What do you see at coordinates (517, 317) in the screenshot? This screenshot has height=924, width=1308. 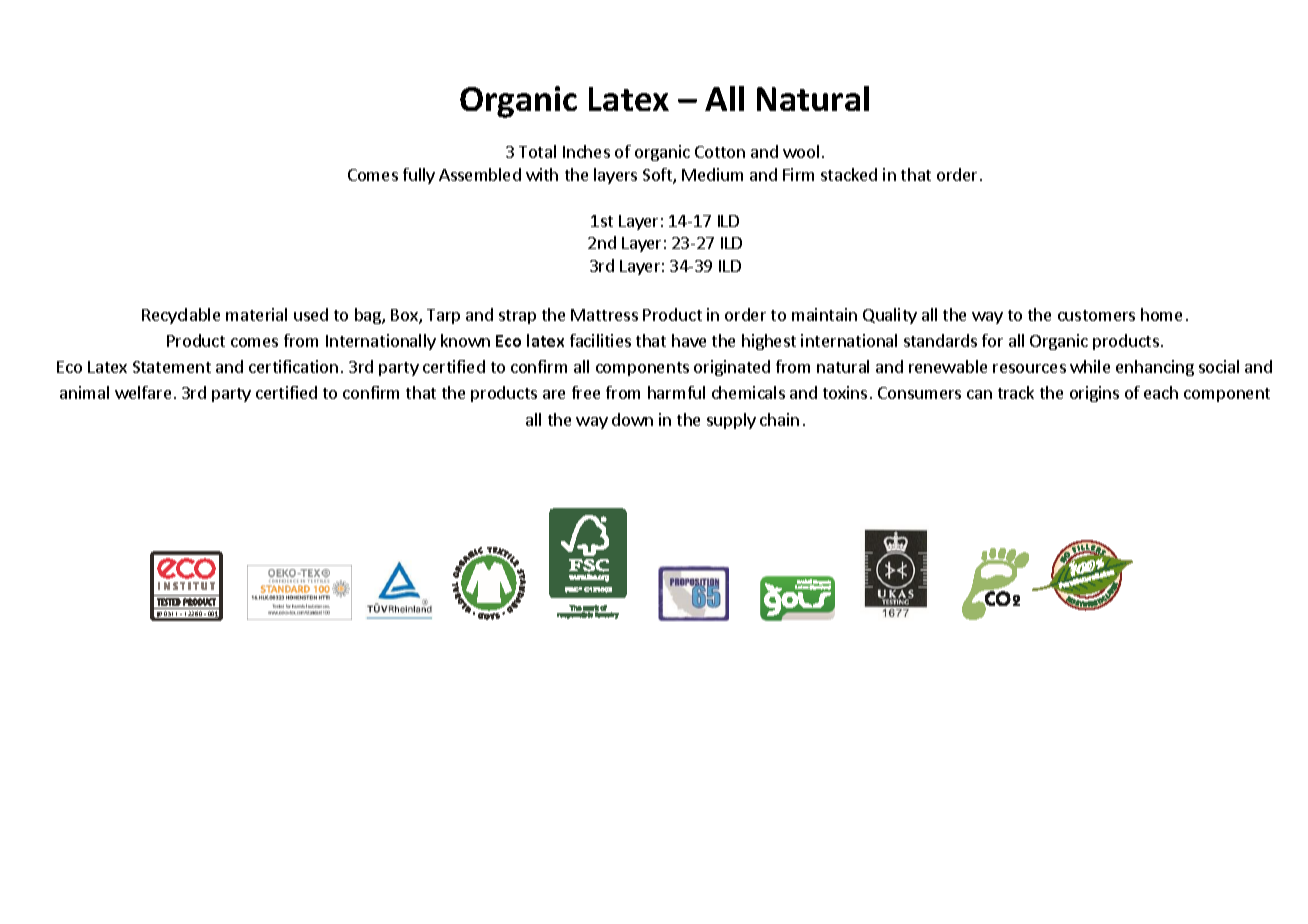 I see `strap` at bounding box center [517, 317].
